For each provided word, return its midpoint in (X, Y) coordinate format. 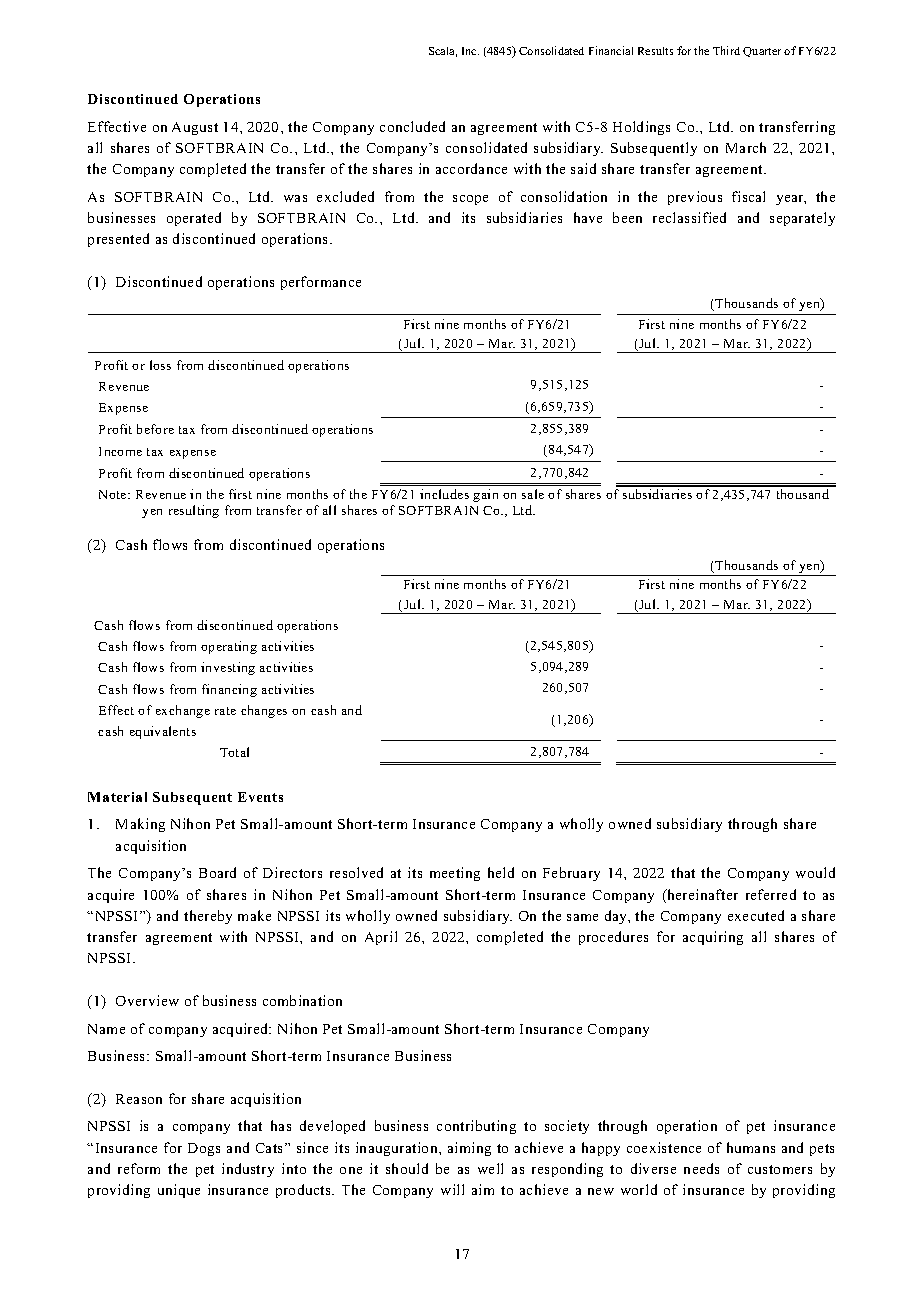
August (195, 128)
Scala (443, 52)
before (155, 429)
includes (444, 494)
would (815, 872)
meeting (455, 874)
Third (726, 50)
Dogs (204, 1149)
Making (140, 825)
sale (533, 494)
